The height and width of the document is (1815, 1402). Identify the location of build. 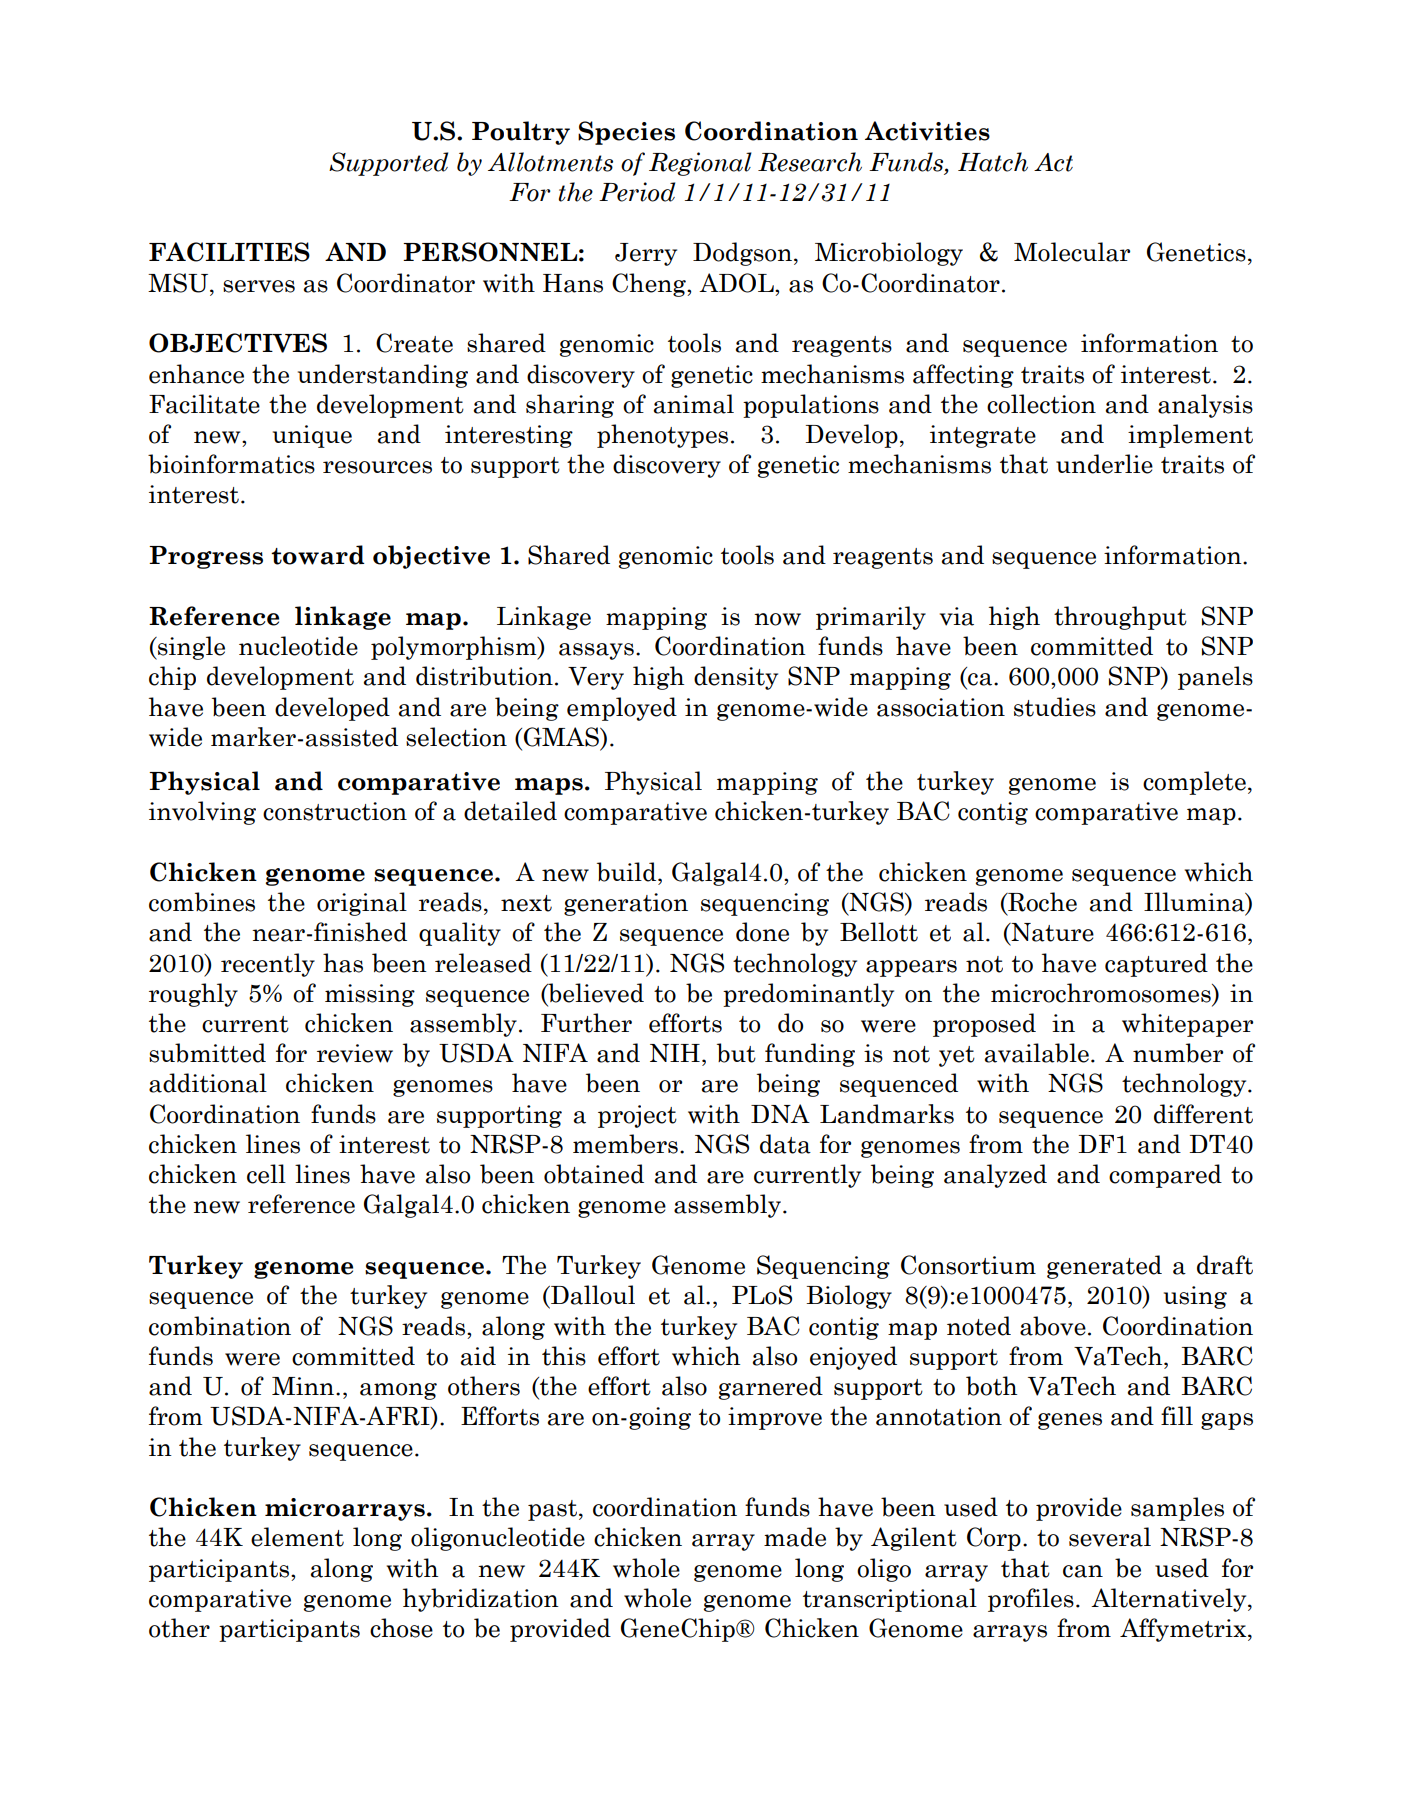
(628, 872).
